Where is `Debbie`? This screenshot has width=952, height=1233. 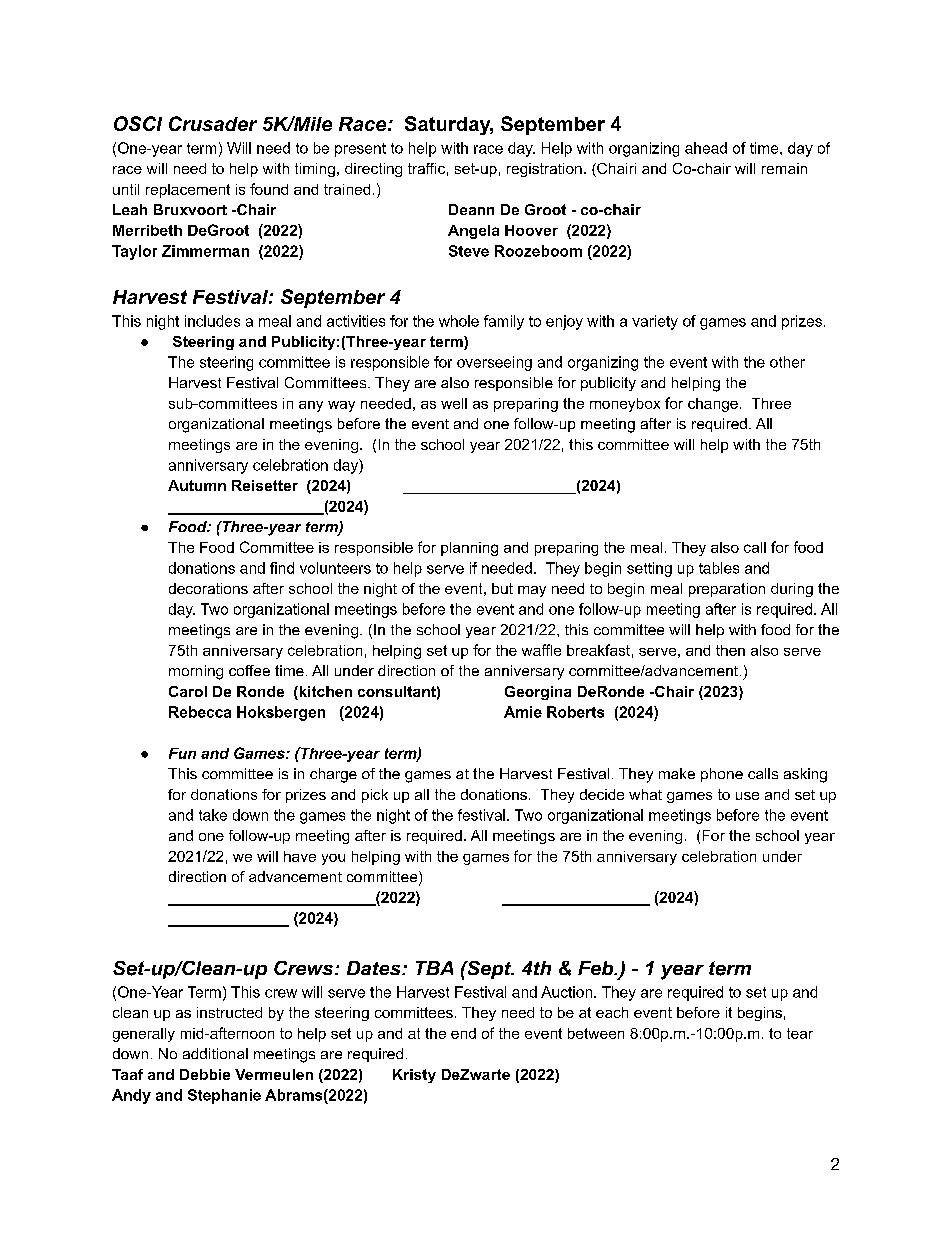
Debbie is located at coordinates (205, 1074).
